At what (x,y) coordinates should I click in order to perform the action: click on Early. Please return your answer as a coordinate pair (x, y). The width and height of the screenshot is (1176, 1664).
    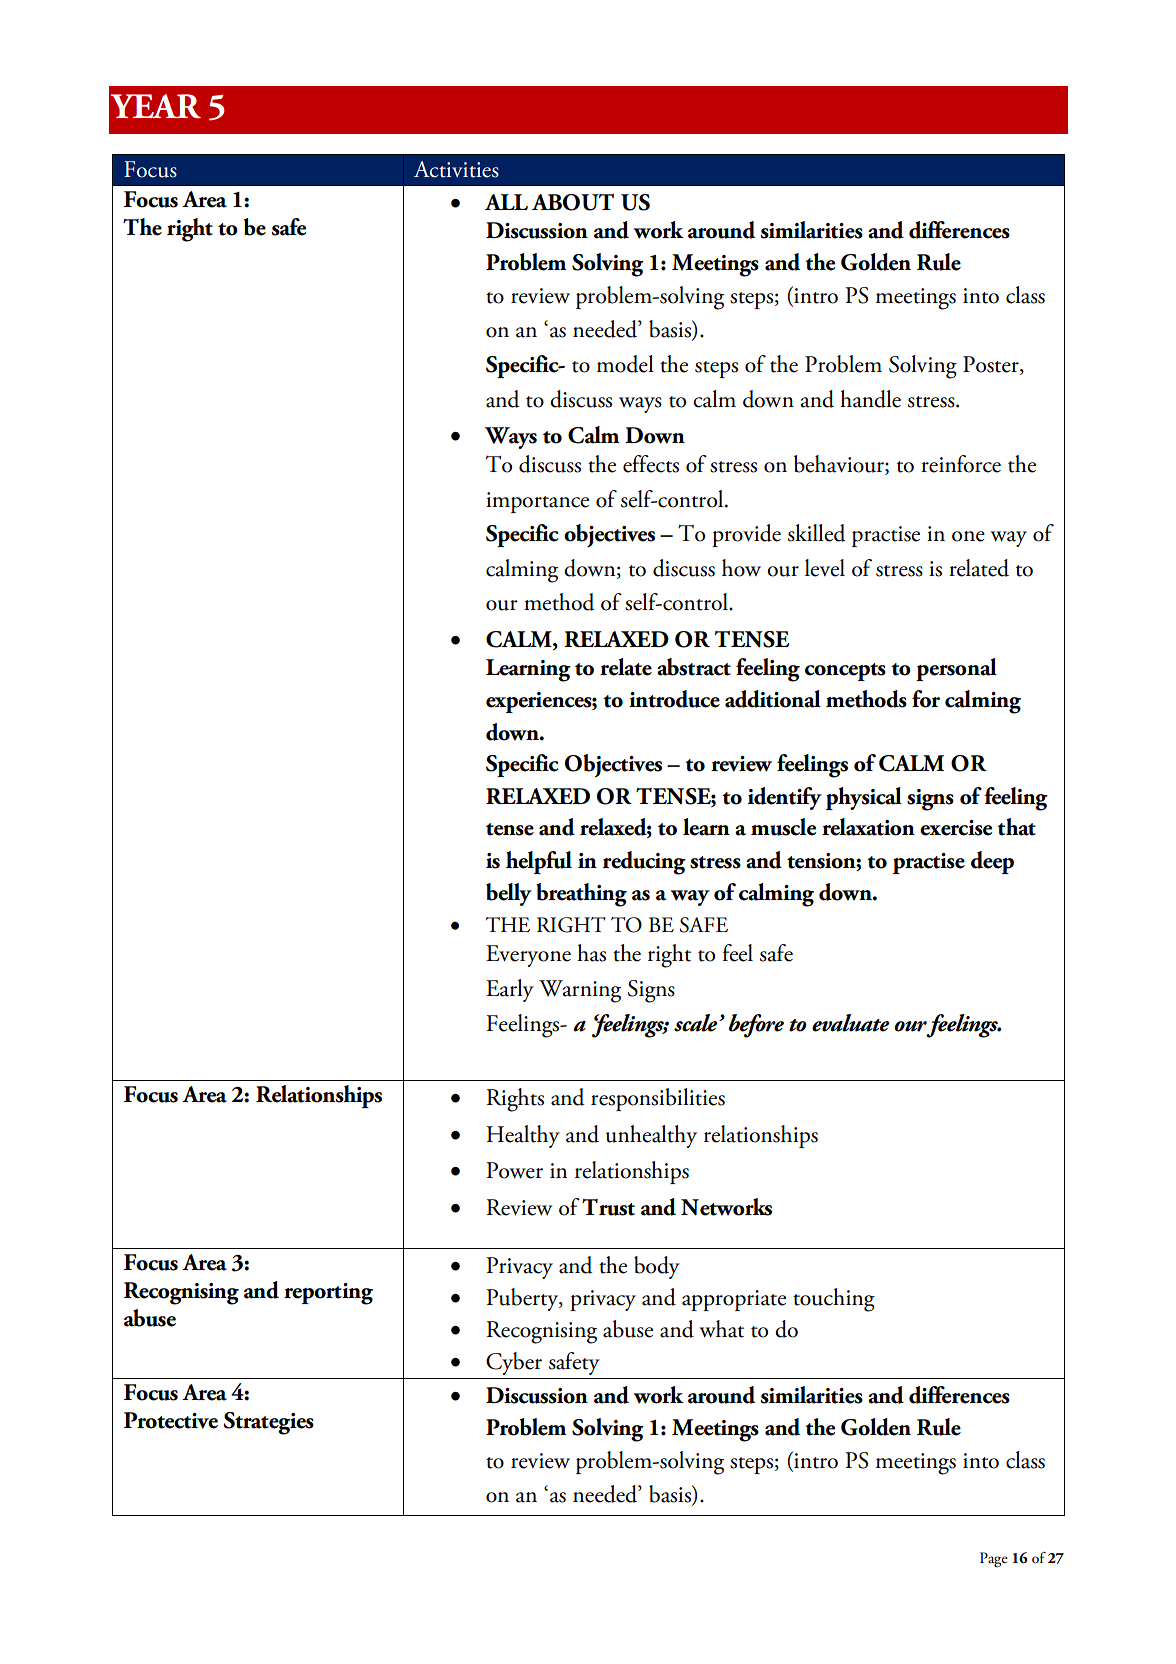
    Looking at the image, I should click on (510, 990).
